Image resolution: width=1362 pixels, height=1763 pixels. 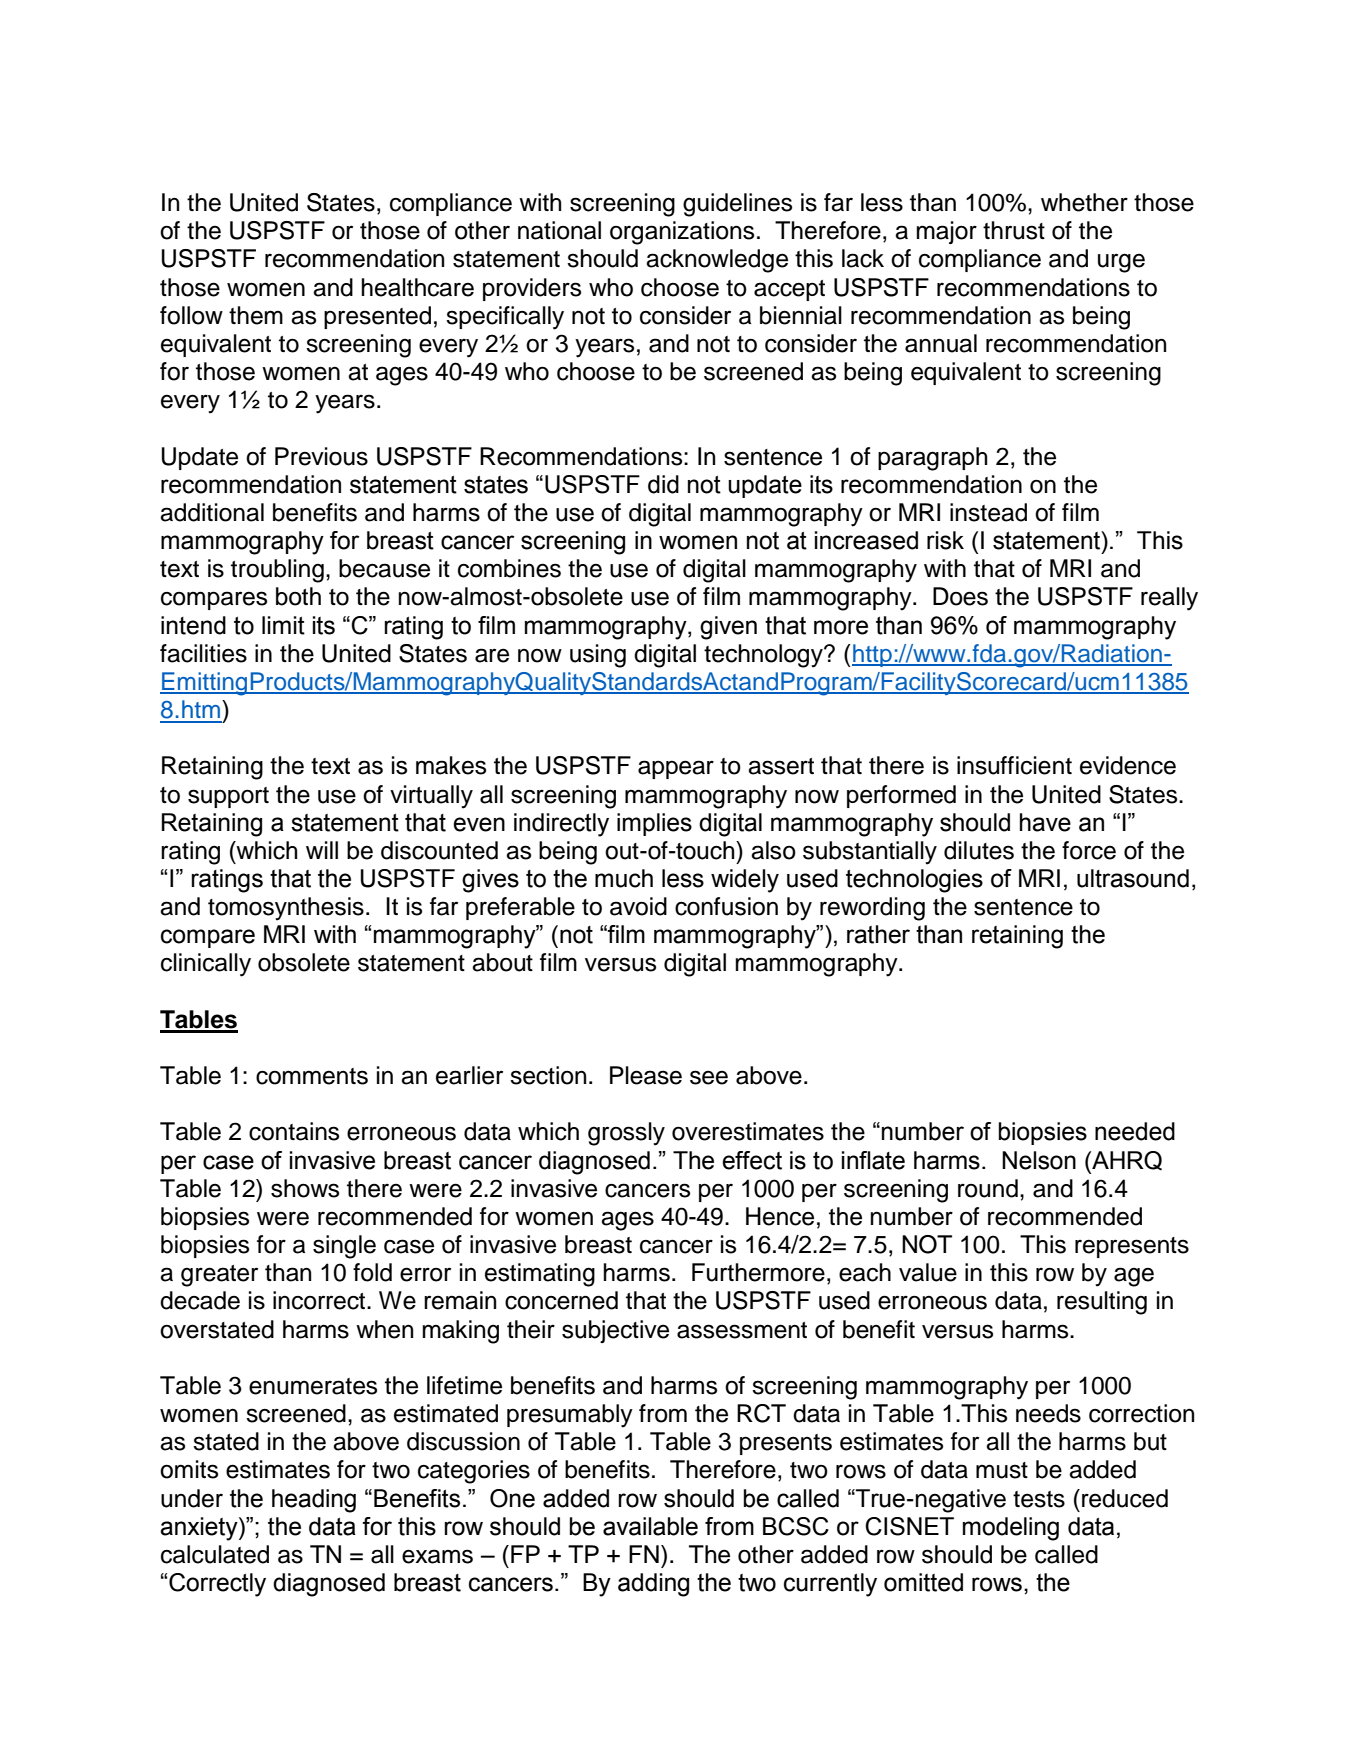 I want to click on see, so click(x=709, y=1077).
